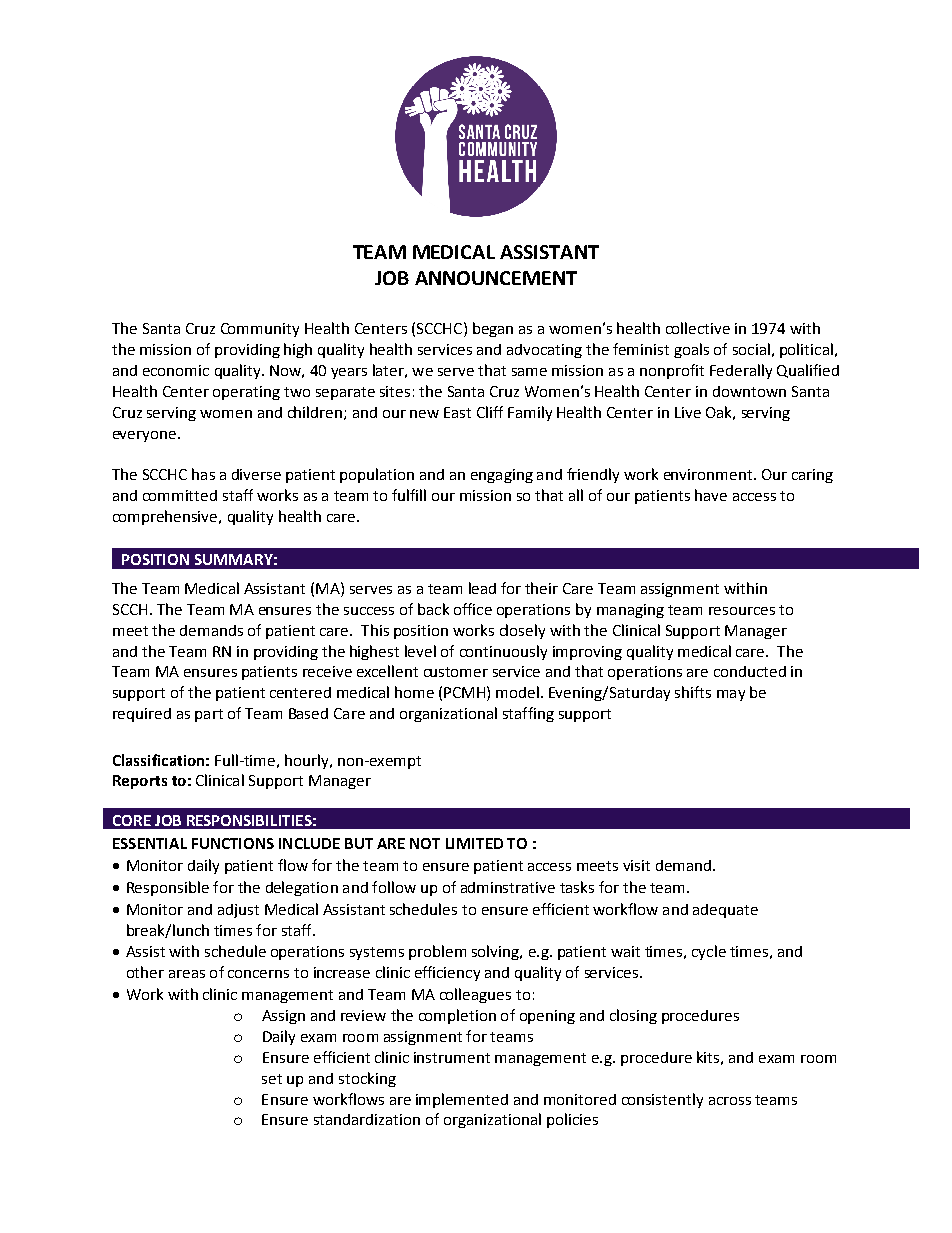 Image resolution: width=952 pixels, height=1233 pixels. I want to click on part, so click(209, 715).
